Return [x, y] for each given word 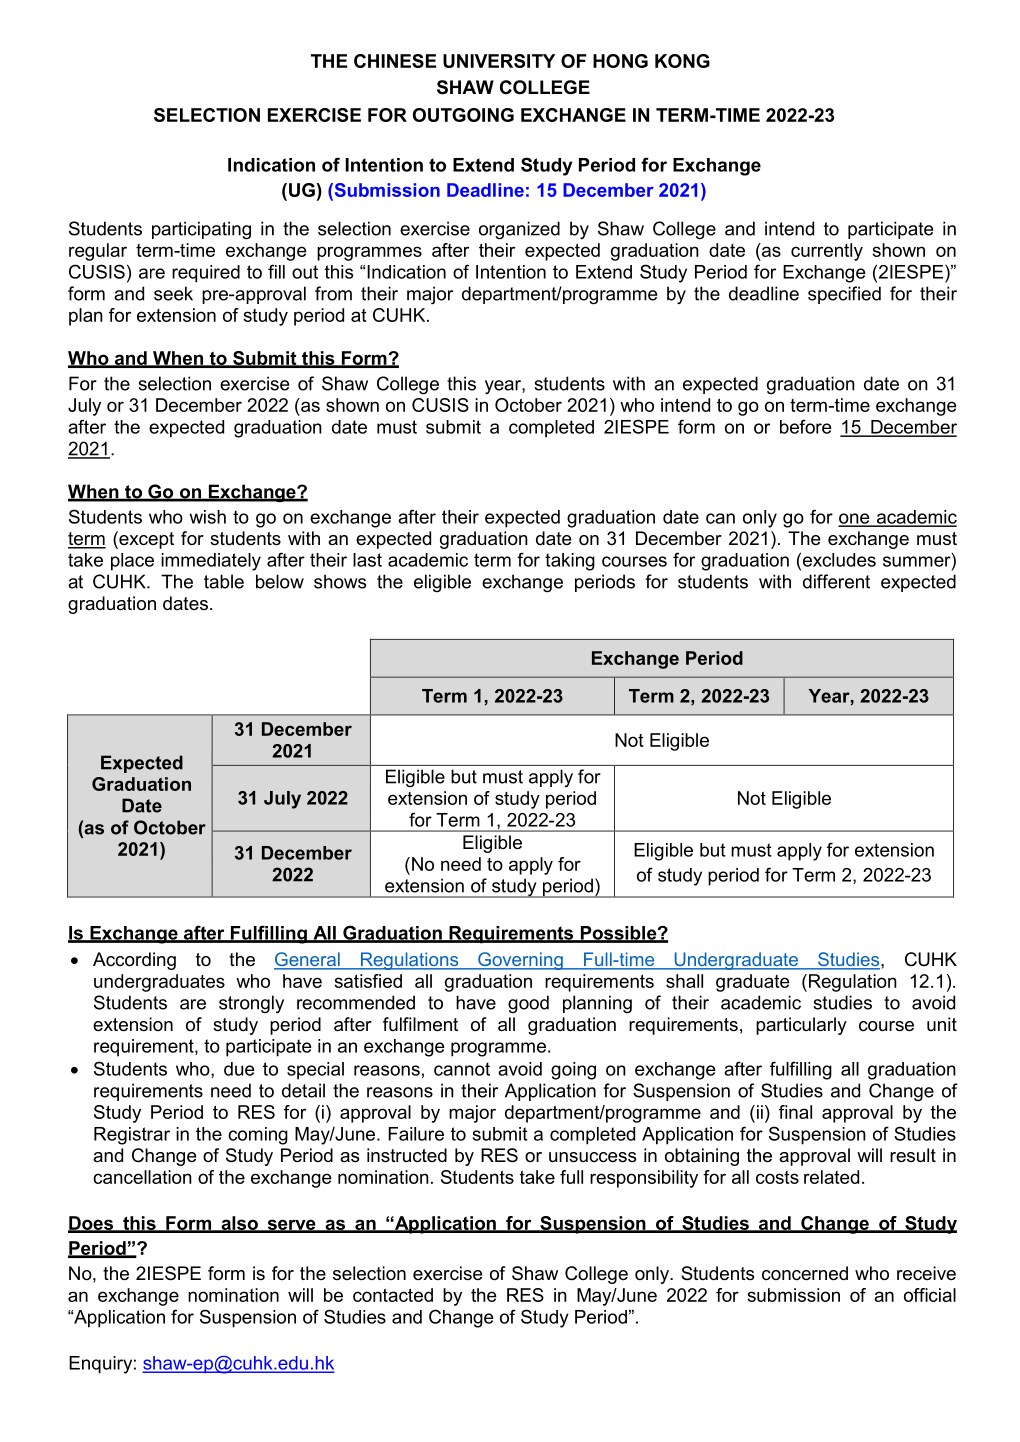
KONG [682, 61]
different [836, 581]
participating [201, 230]
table [224, 581]
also [239, 1224]
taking [570, 562]
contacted [393, 1295]
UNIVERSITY [499, 61]
